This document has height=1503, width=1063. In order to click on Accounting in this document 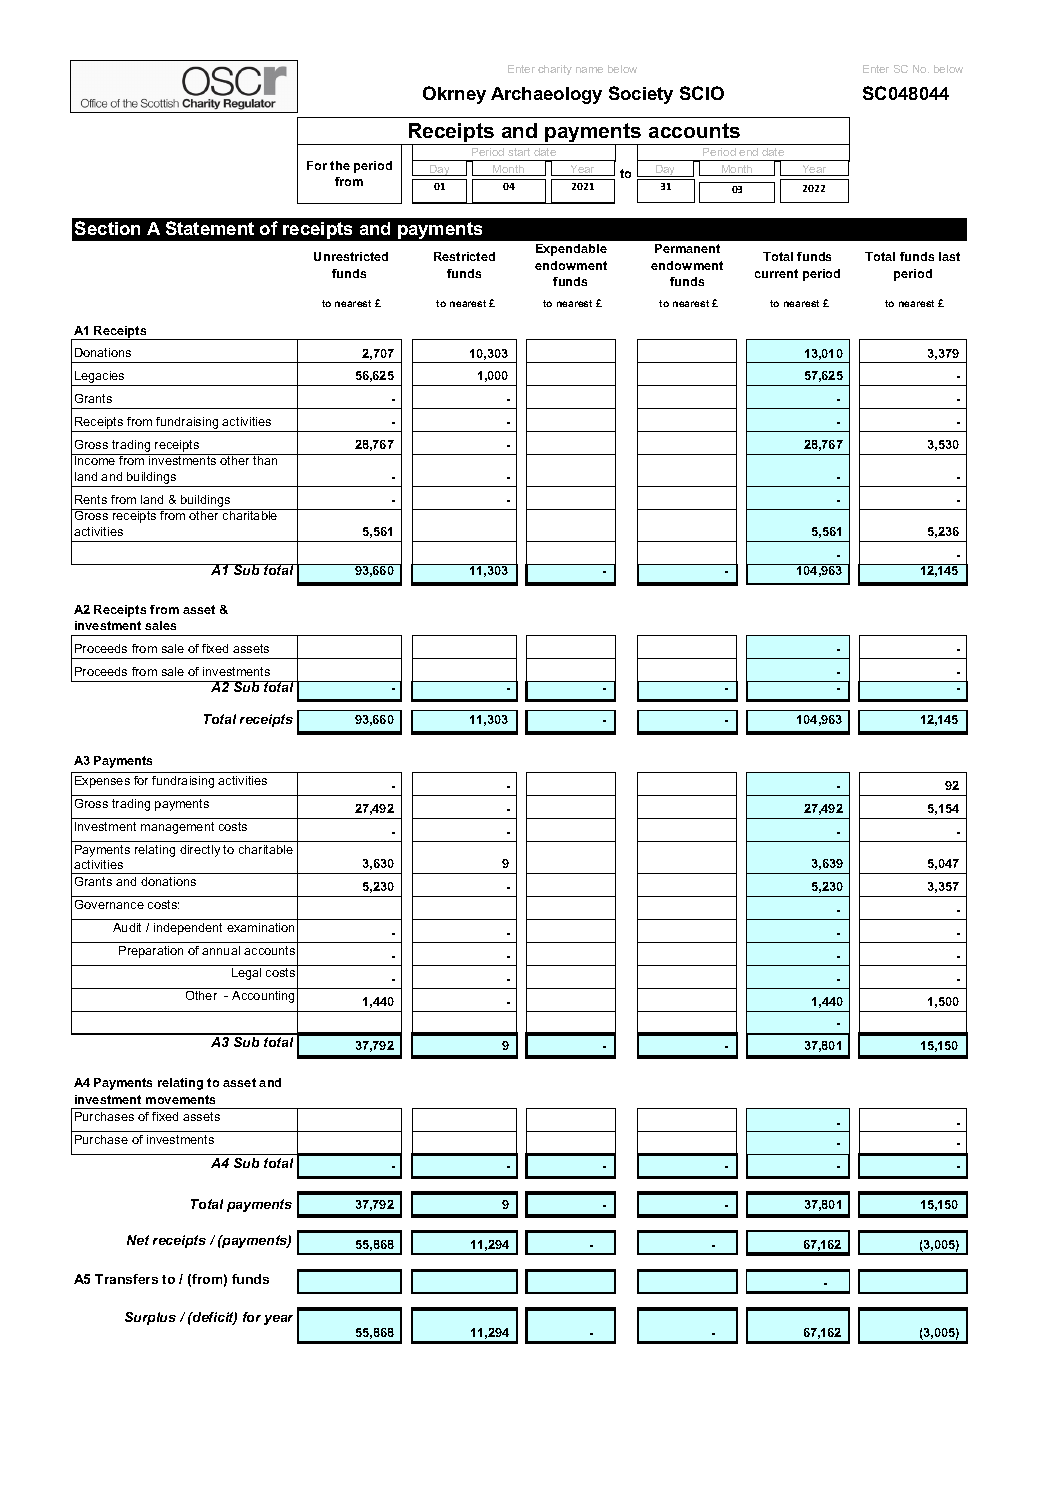, I will do `click(263, 997)`.
